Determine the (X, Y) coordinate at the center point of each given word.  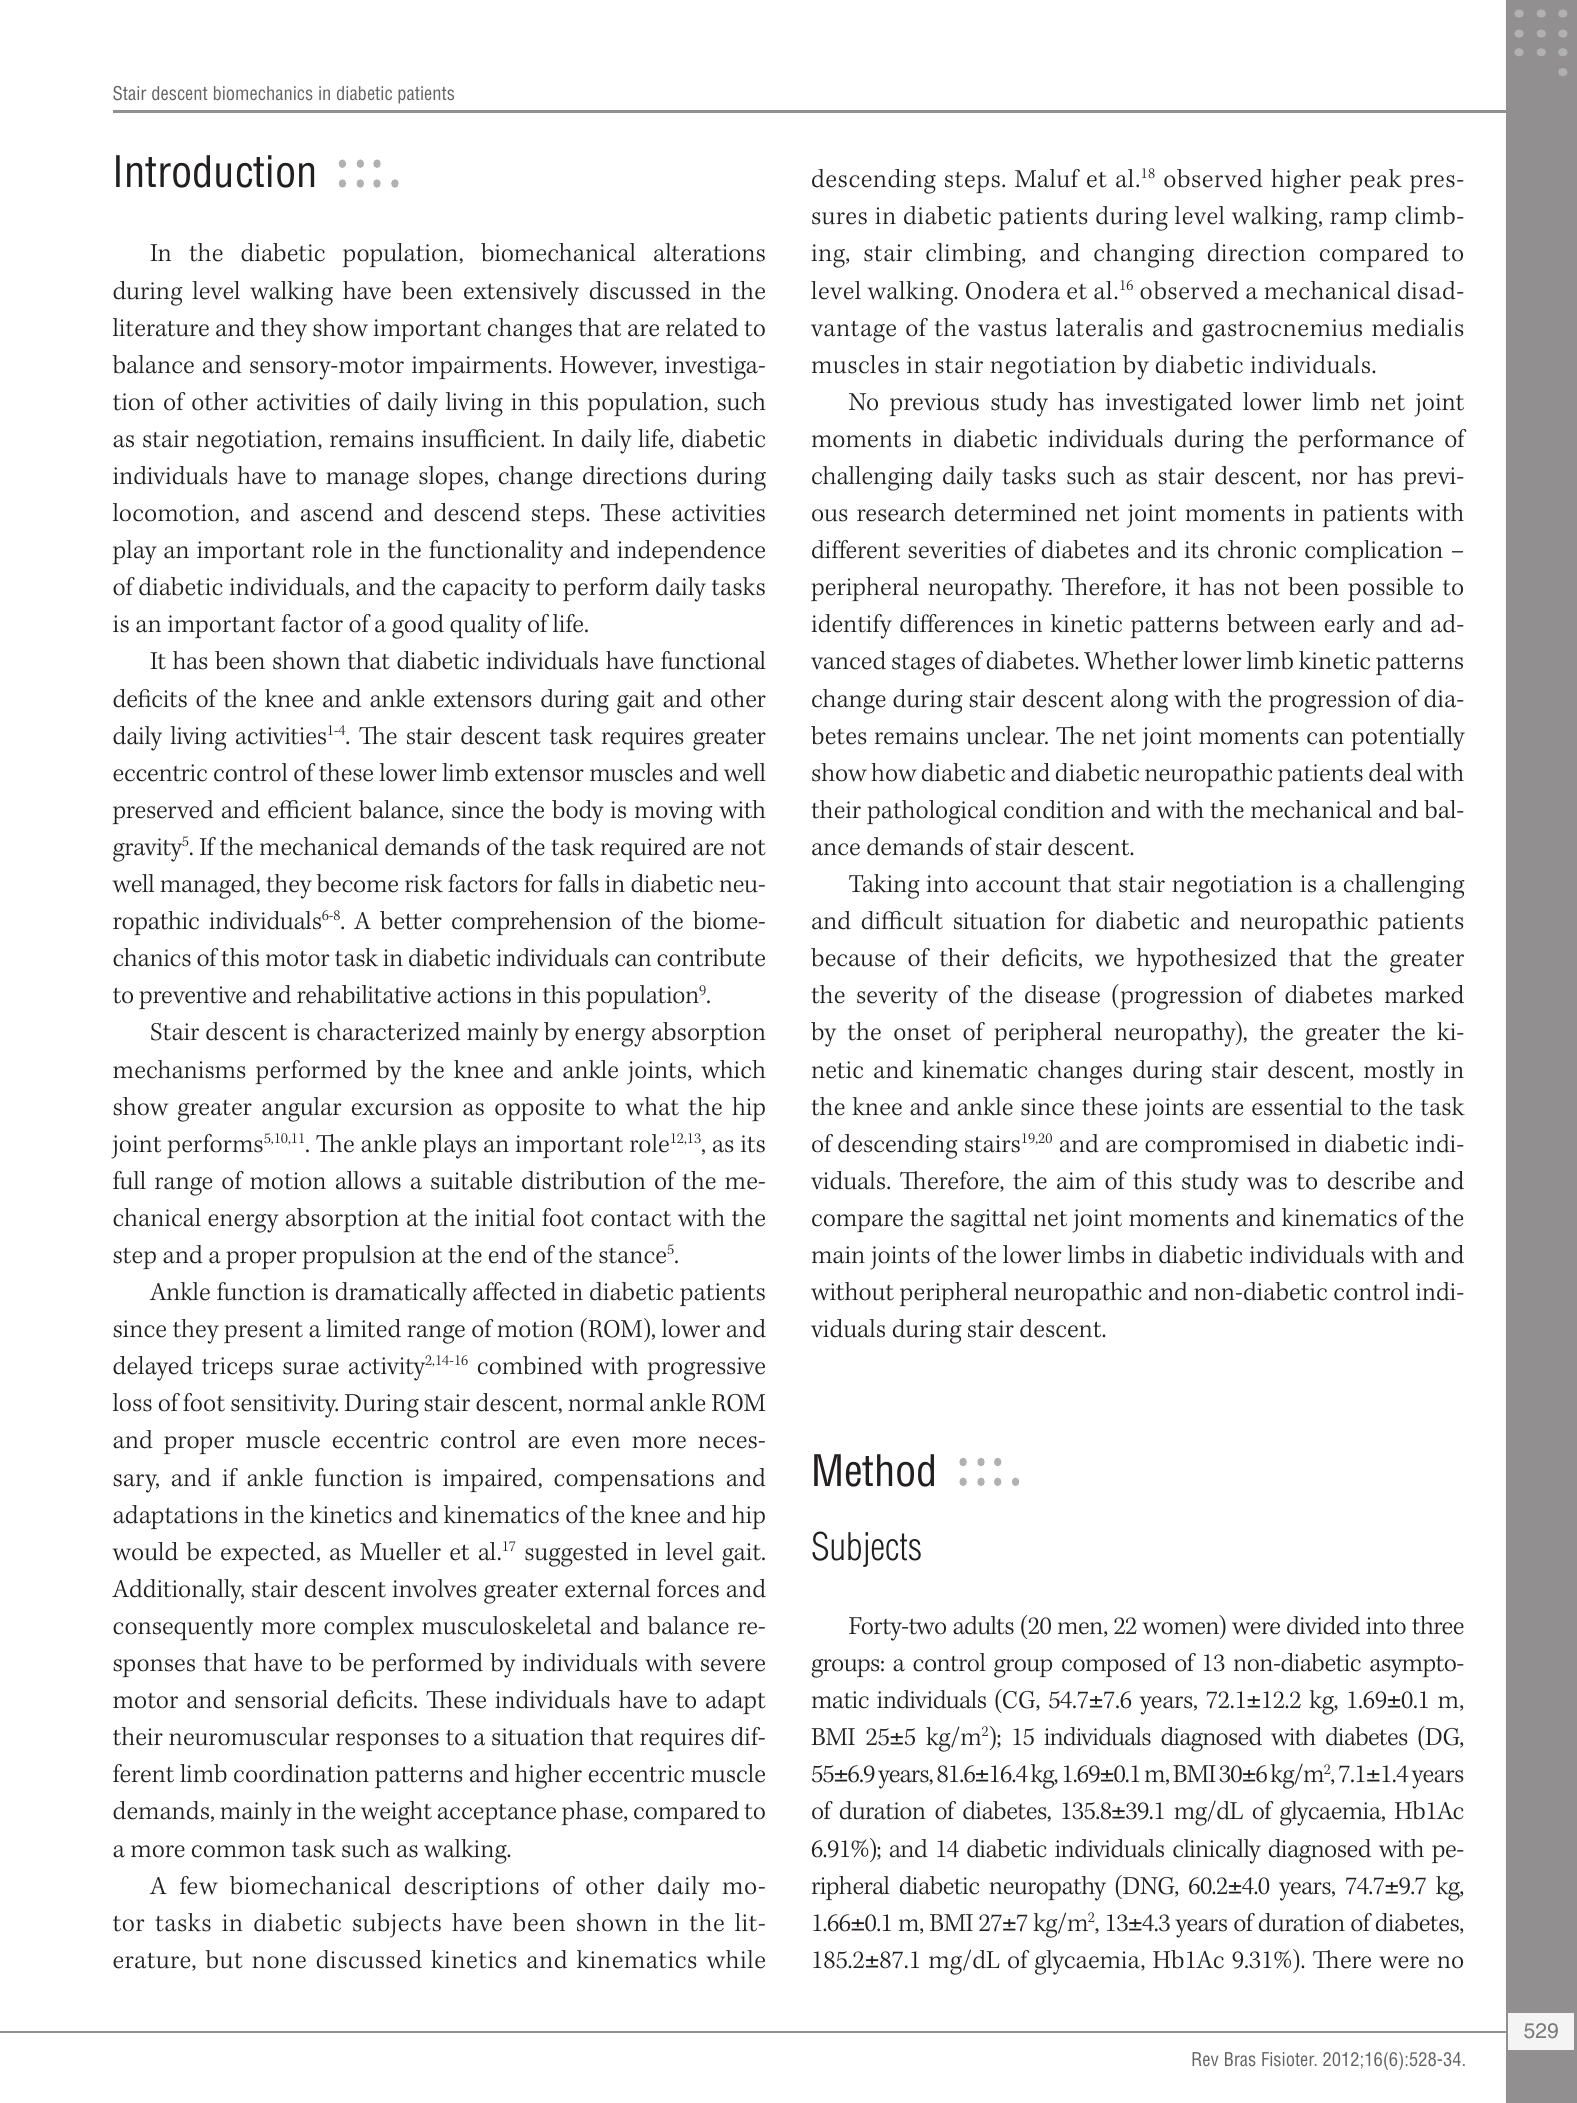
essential (1297, 1106)
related (702, 327)
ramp (1358, 221)
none (279, 1962)
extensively (521, 293)
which (733, 1069)
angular (301, 1109)
